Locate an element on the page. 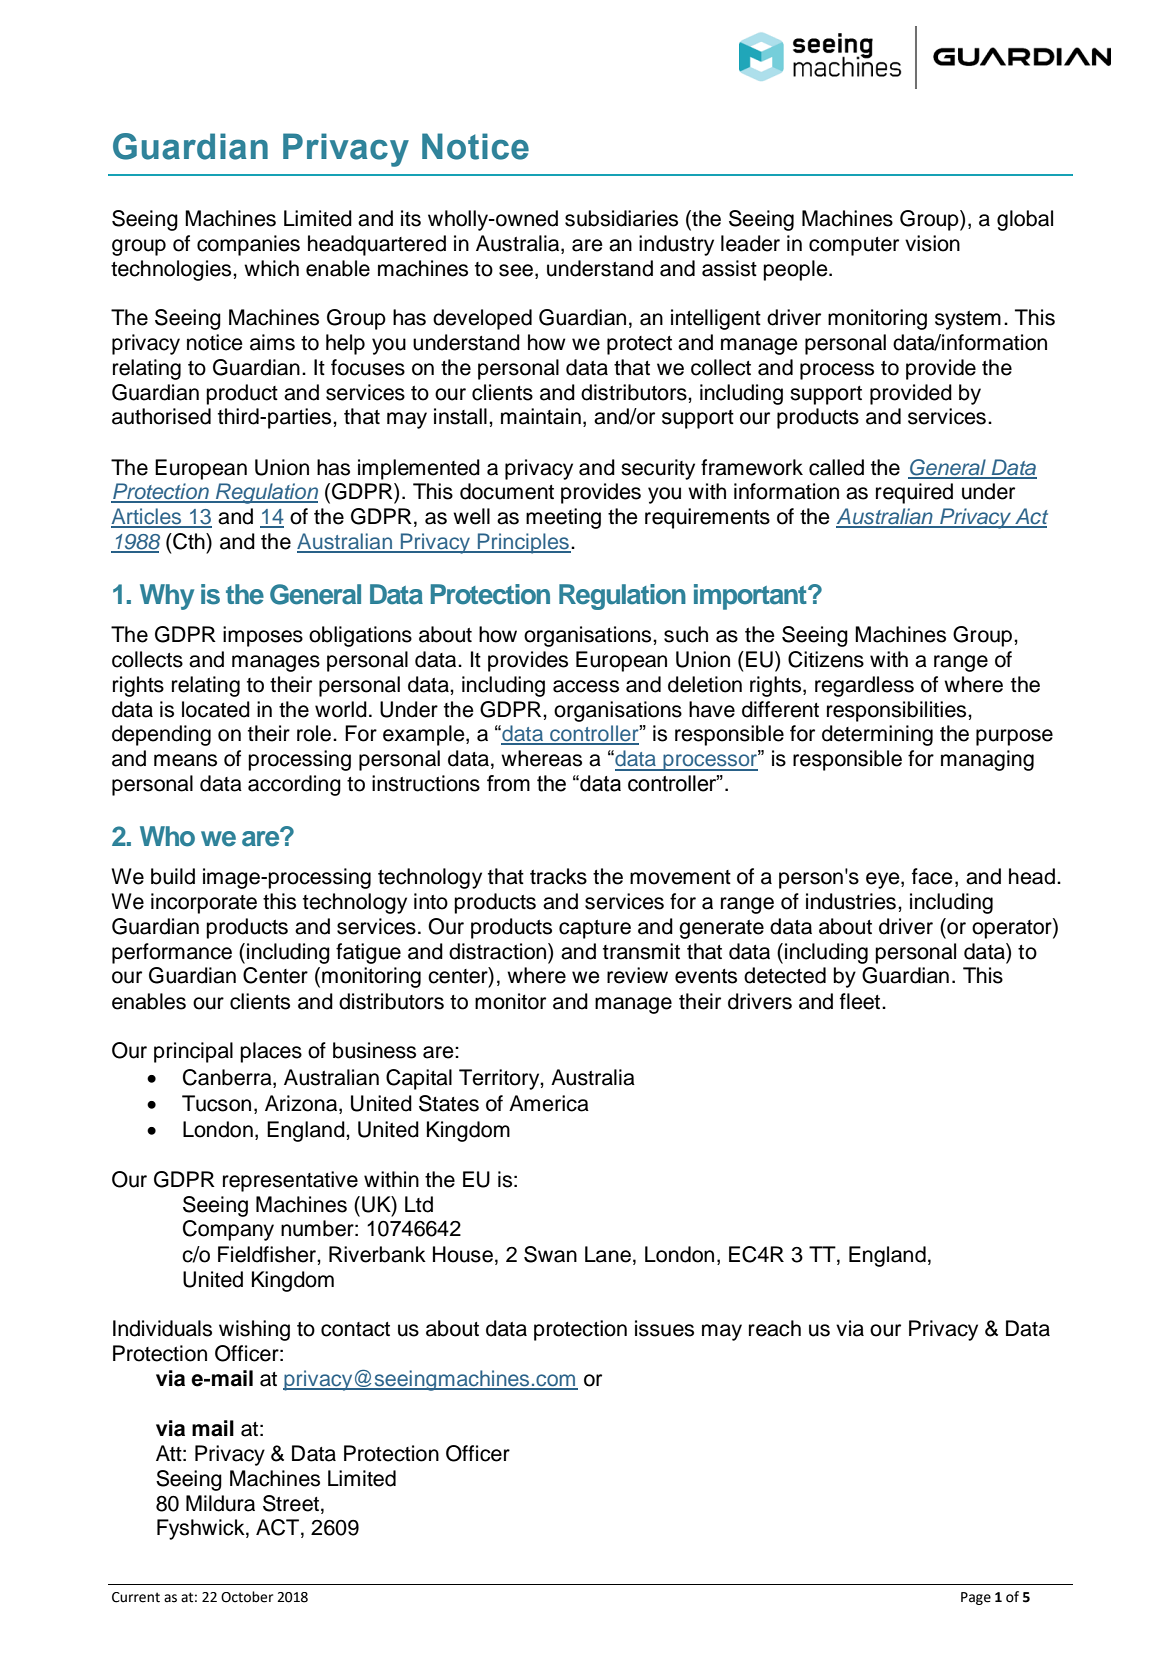  companies is located at coordinates (248, 245).
